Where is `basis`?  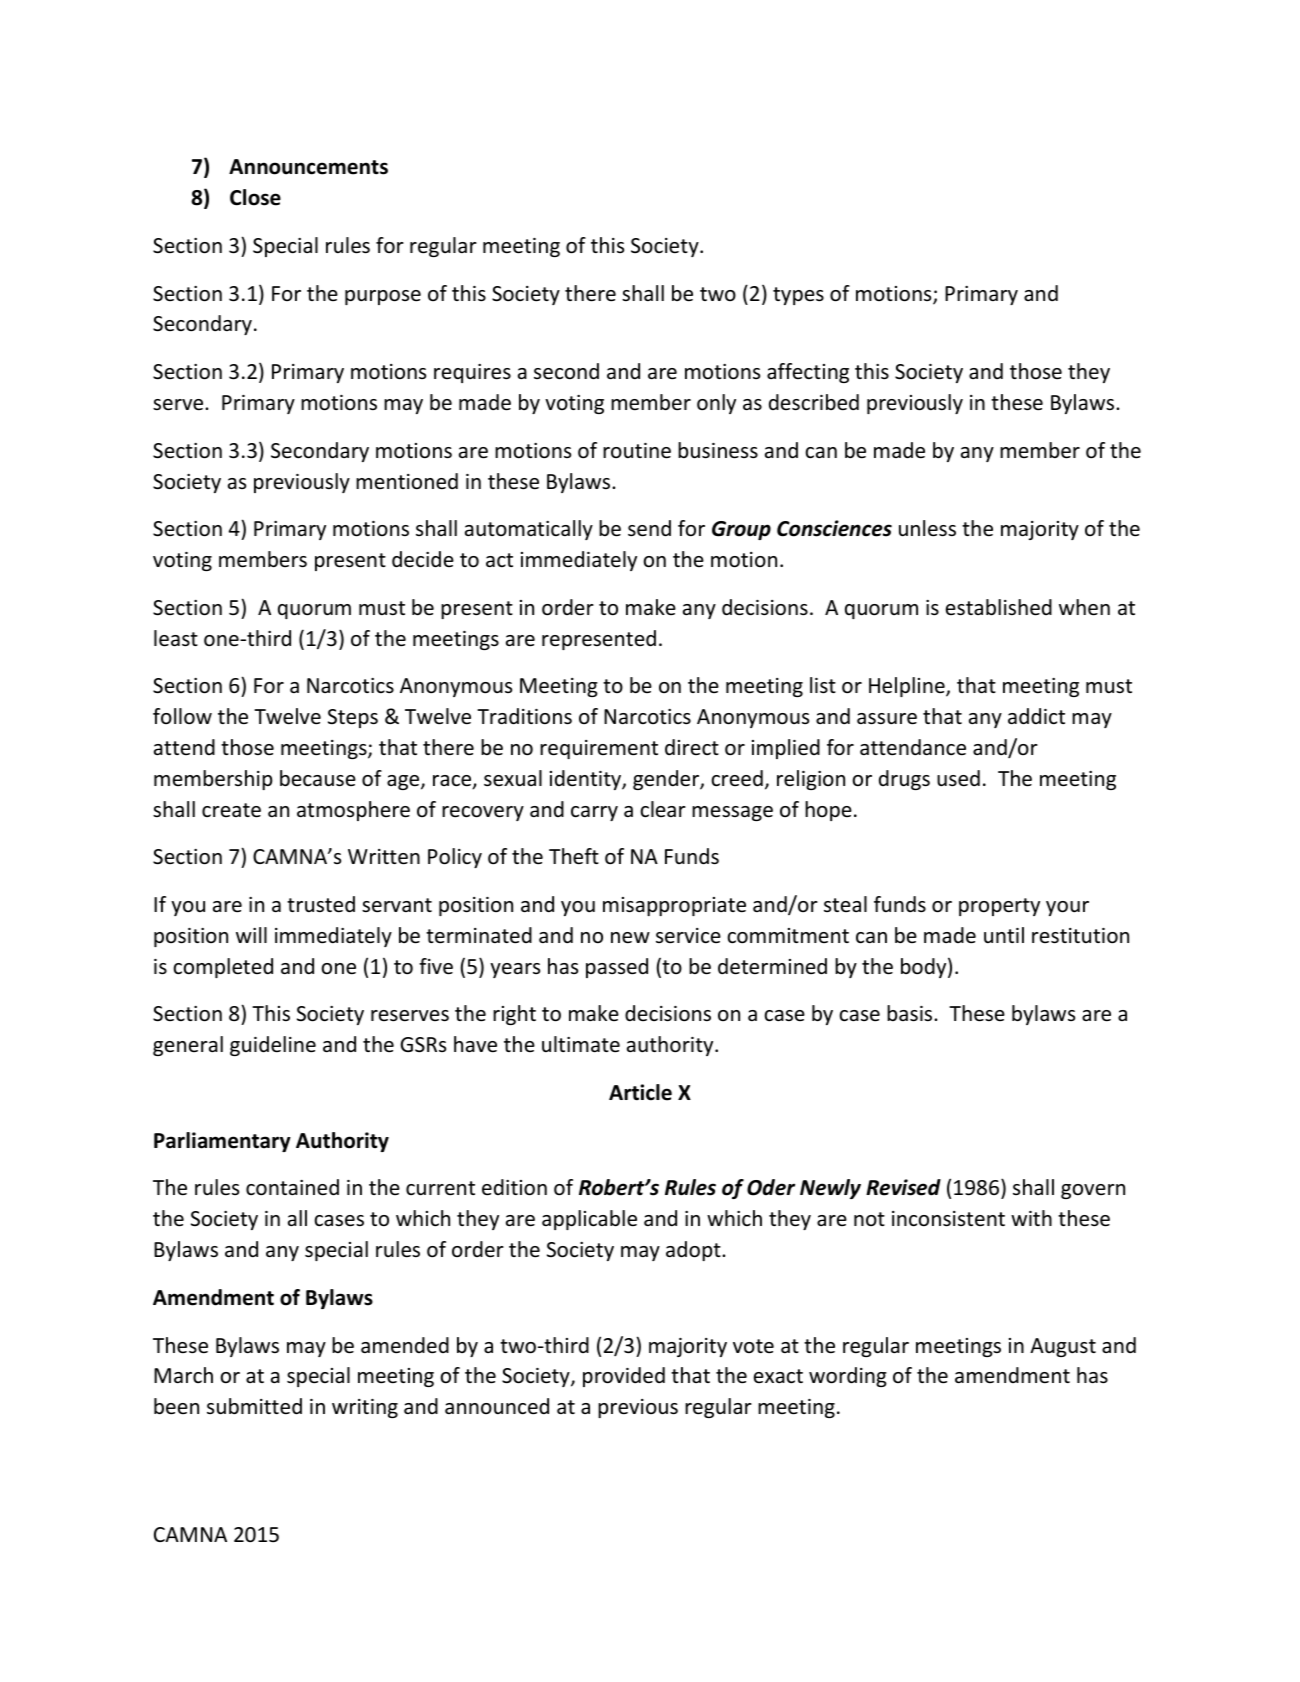 basis is located at coordinates (911, 1013).
